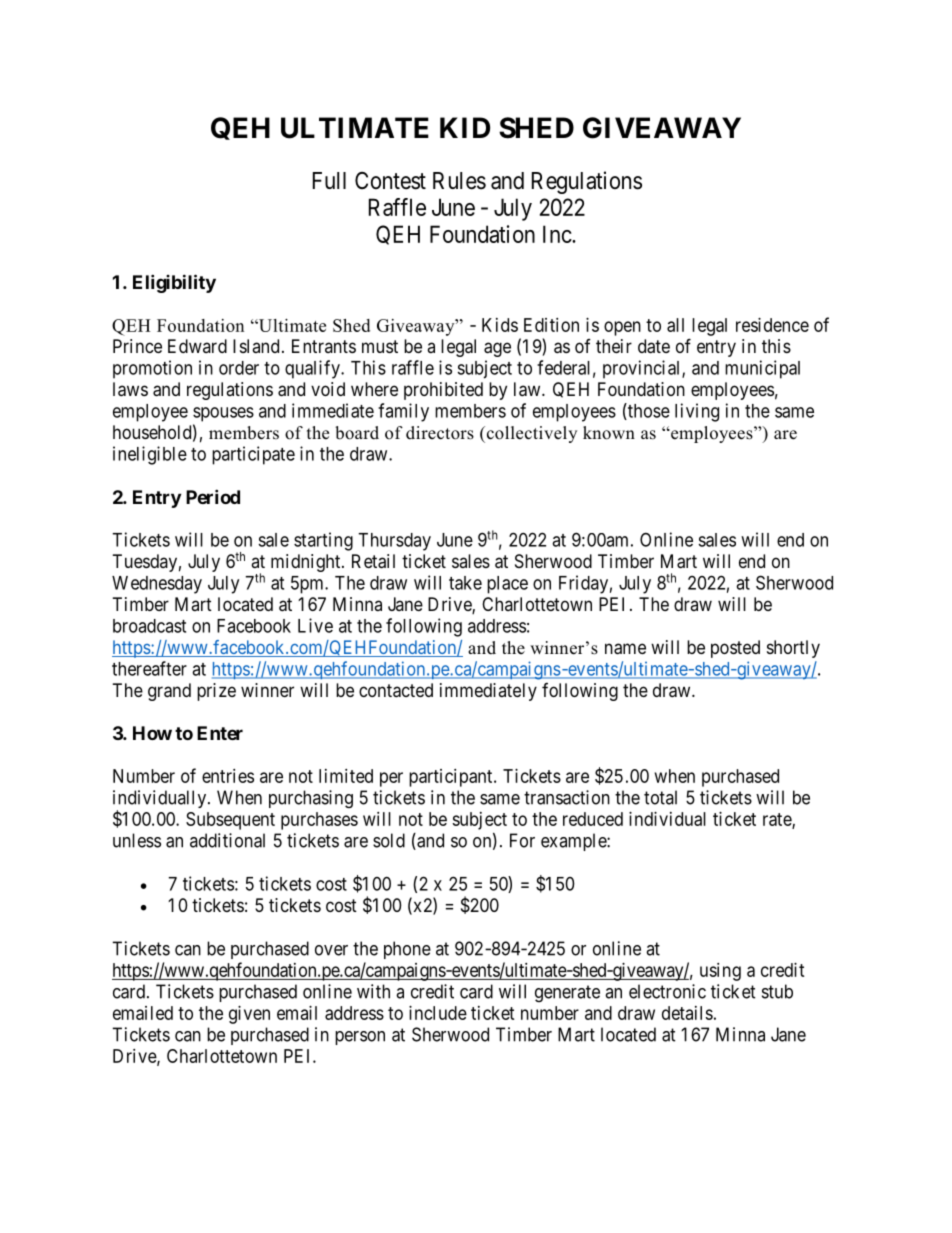 Image resolution: width=952 pixels, height=1233 pixels. Describe the element at coordinates (452, 778) in the screenshot. I see `participant` at that location.
